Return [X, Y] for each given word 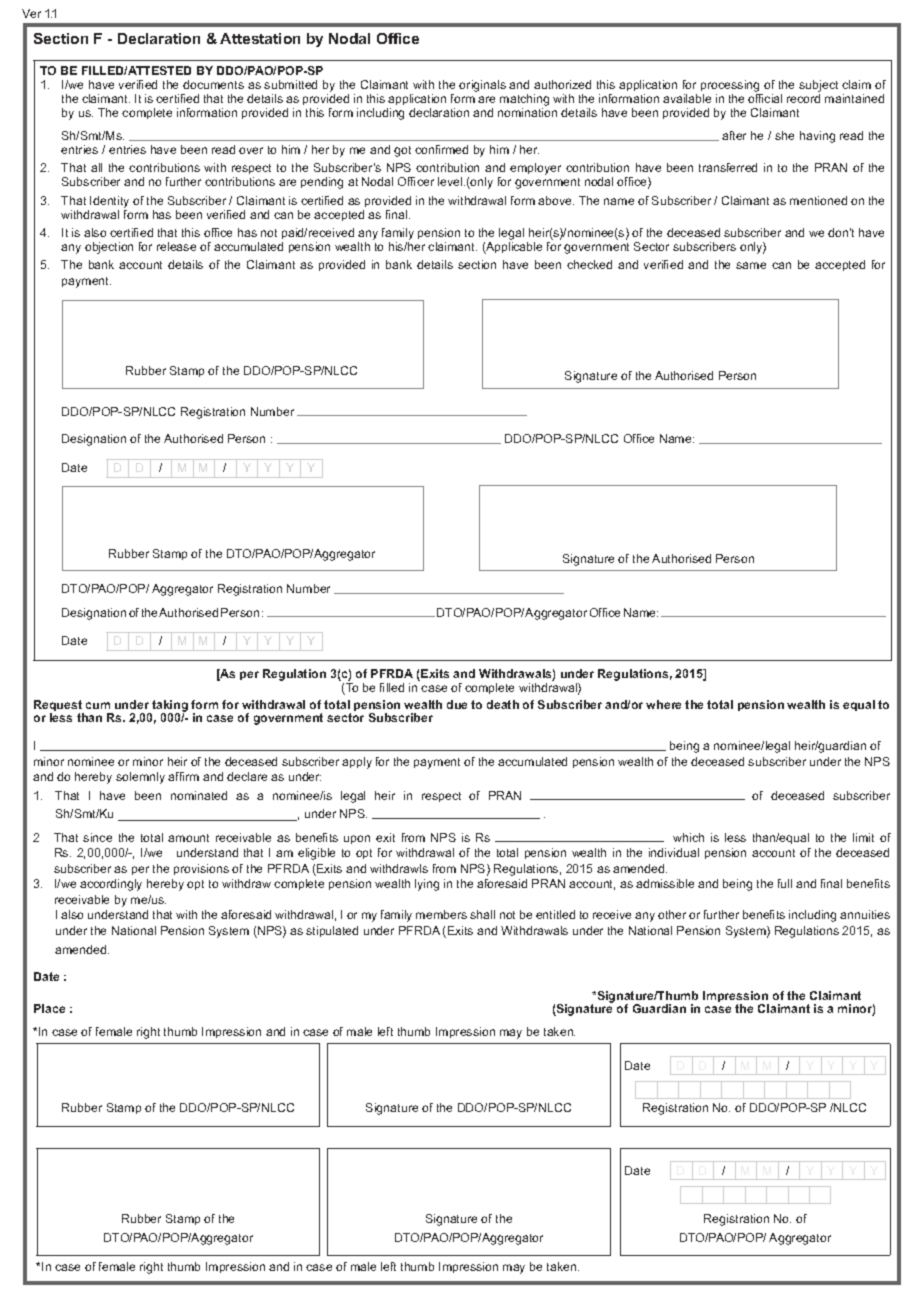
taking [169, 707]
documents [213, 84]
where [663, 704]
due [457, 704]
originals [482, 86]
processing [731, 87]
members [441, 914]
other [672, 914]
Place [49, 1008]
